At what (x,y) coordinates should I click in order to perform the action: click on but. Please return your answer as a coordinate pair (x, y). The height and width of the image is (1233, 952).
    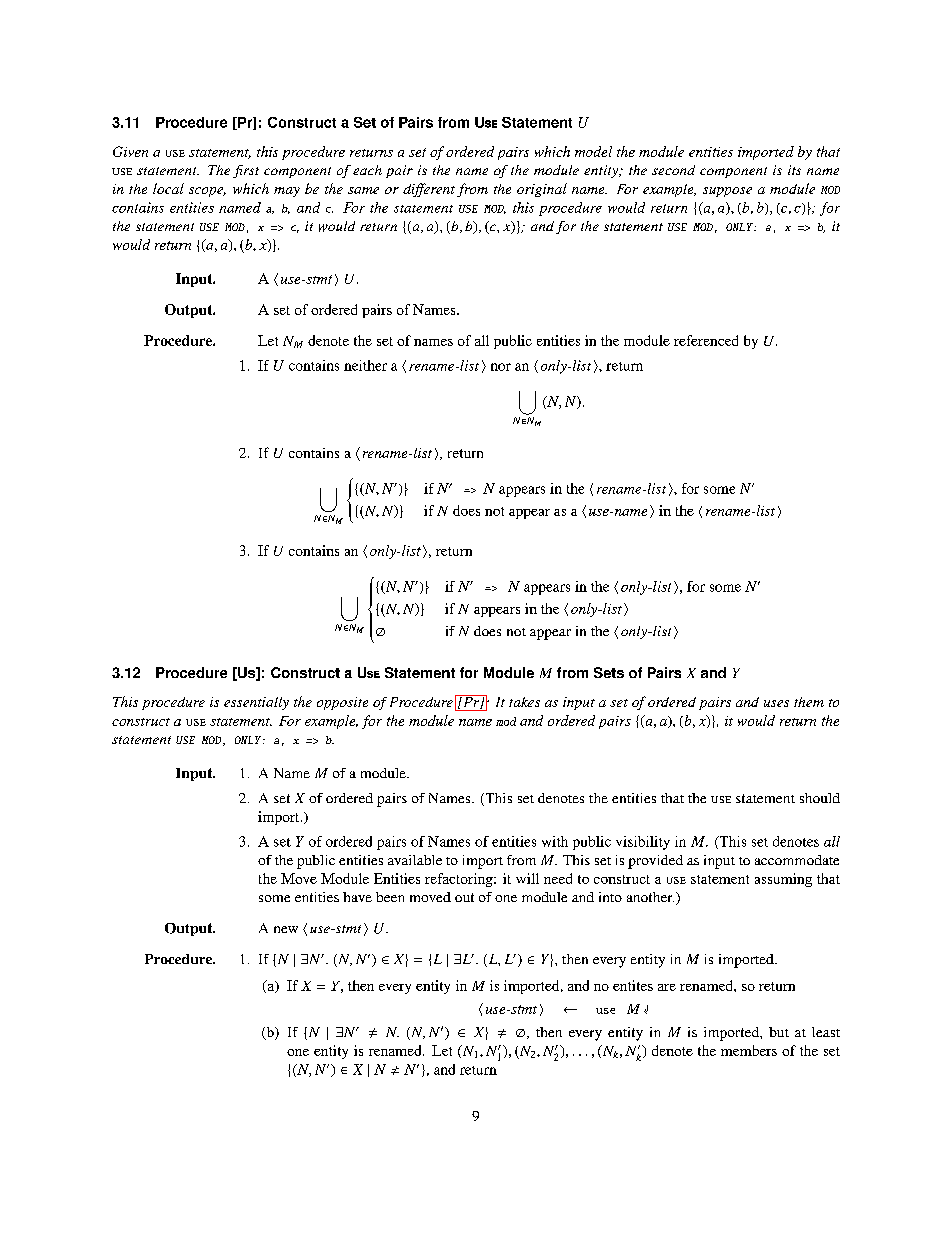
    Looking at the image, I should click on (779, 1032).
